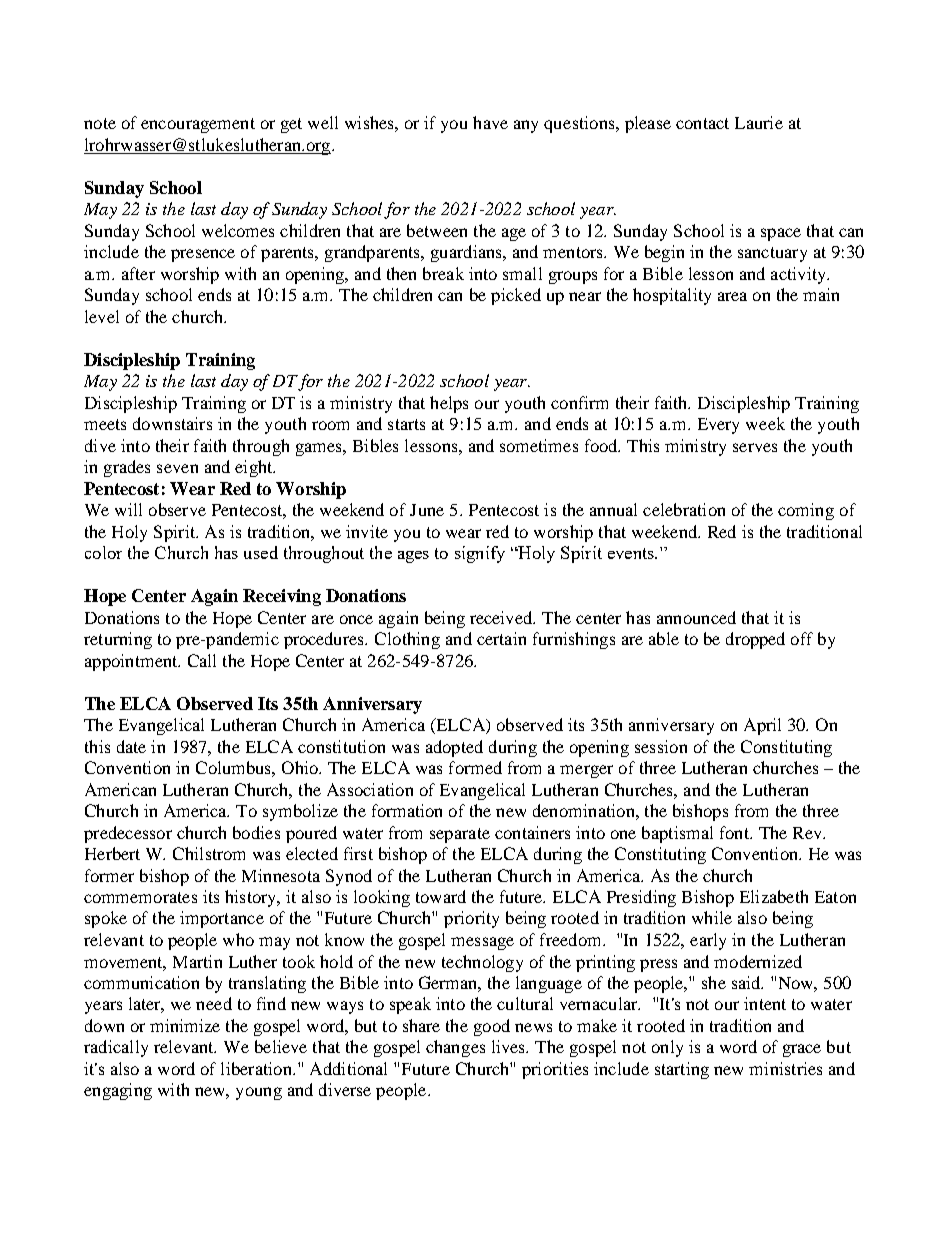 The image size is (952, 1233). What do you see at coordinates (118, 640) in the image?
I see `returning` at bounding box center [118, 640].
